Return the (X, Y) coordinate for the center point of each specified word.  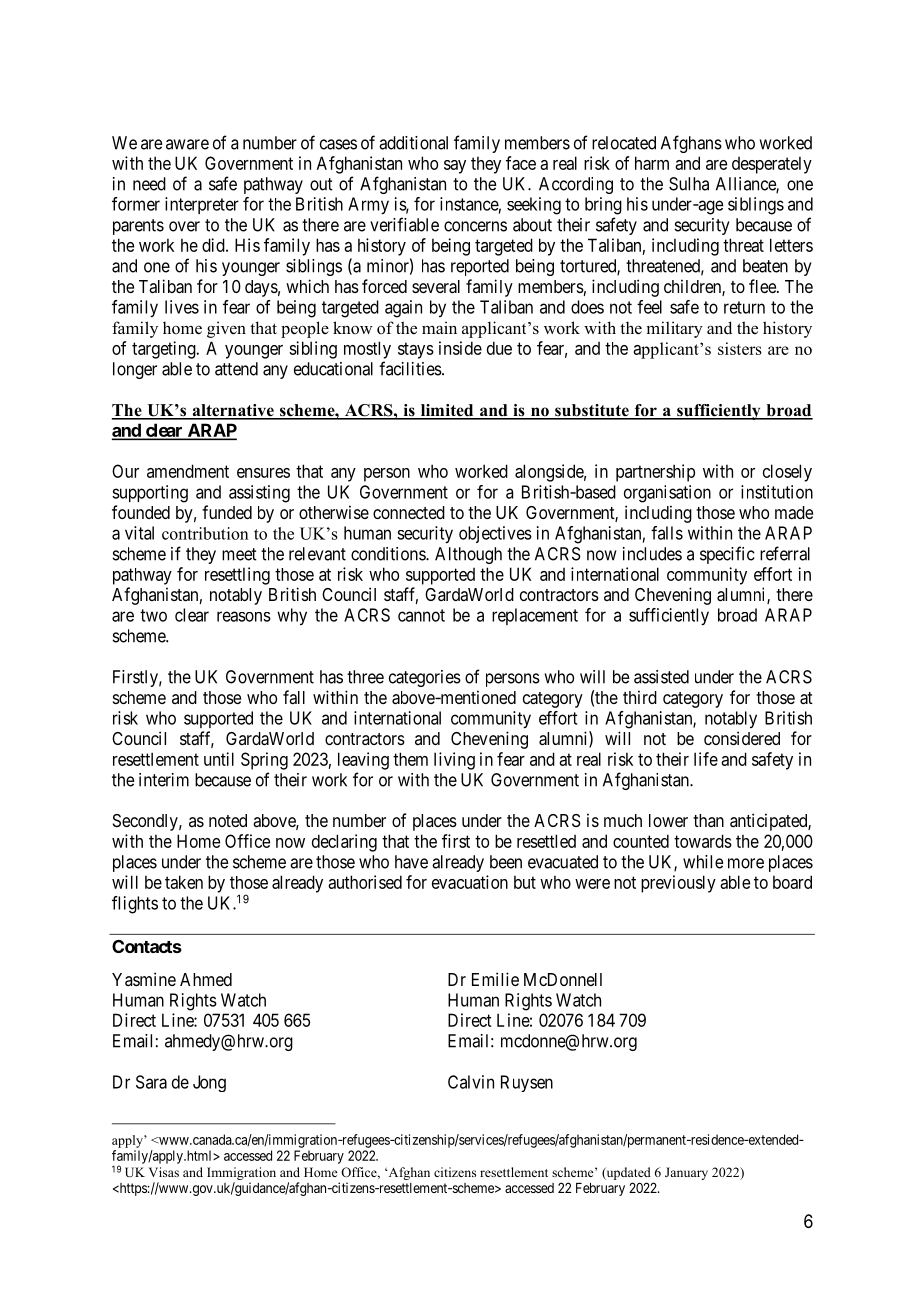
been (506, 862)
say (455, 167)
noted (228, 820)
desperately (772, 165)
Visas (164, 1172)
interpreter (202, 205)
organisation (667, 494)
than (708, 820)
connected (409, 512)
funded (227, 512)
